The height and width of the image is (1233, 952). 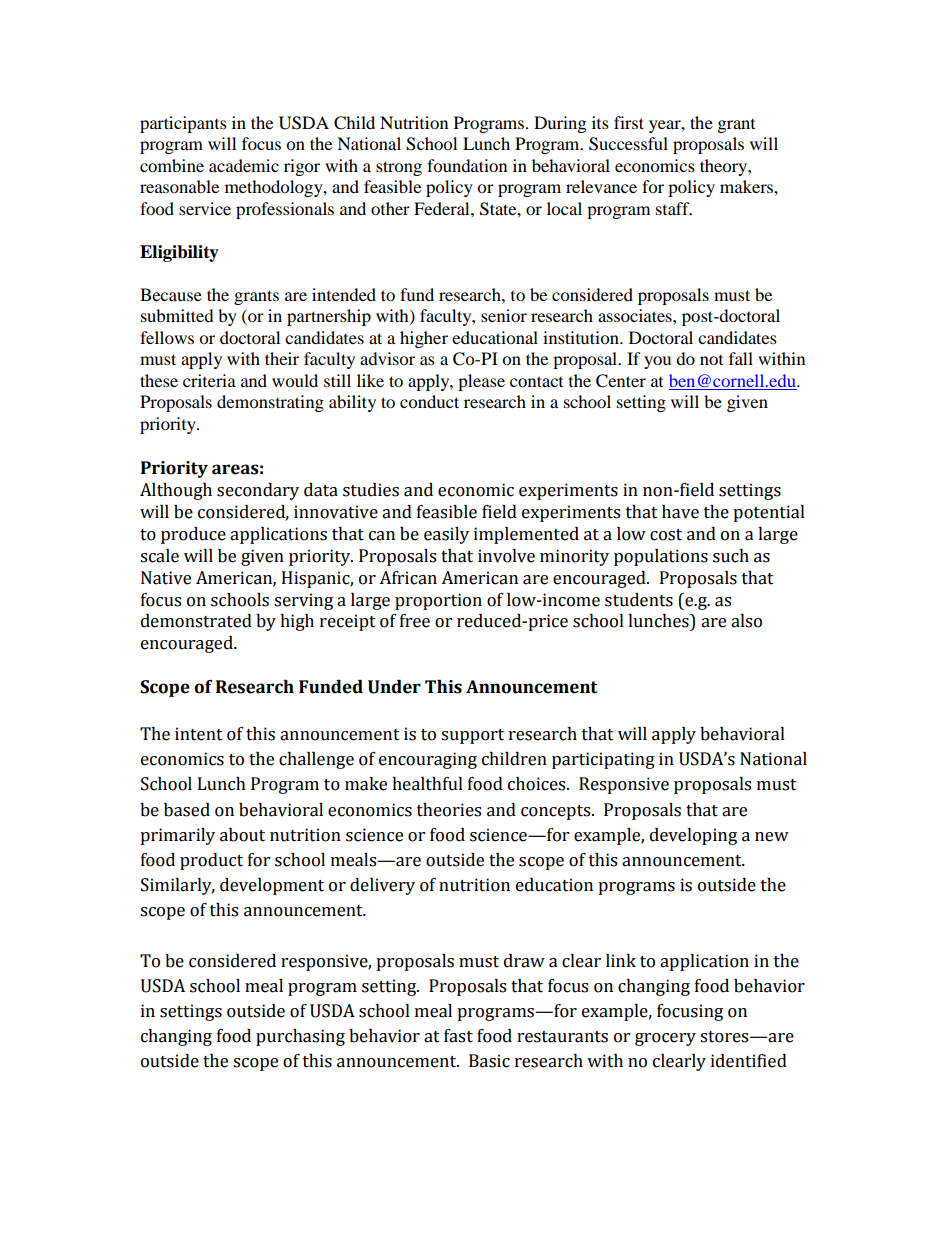 What do you see at coordinates (196, 621) in the image?
I see `demonstrated` at bounding box center [196, 621].
